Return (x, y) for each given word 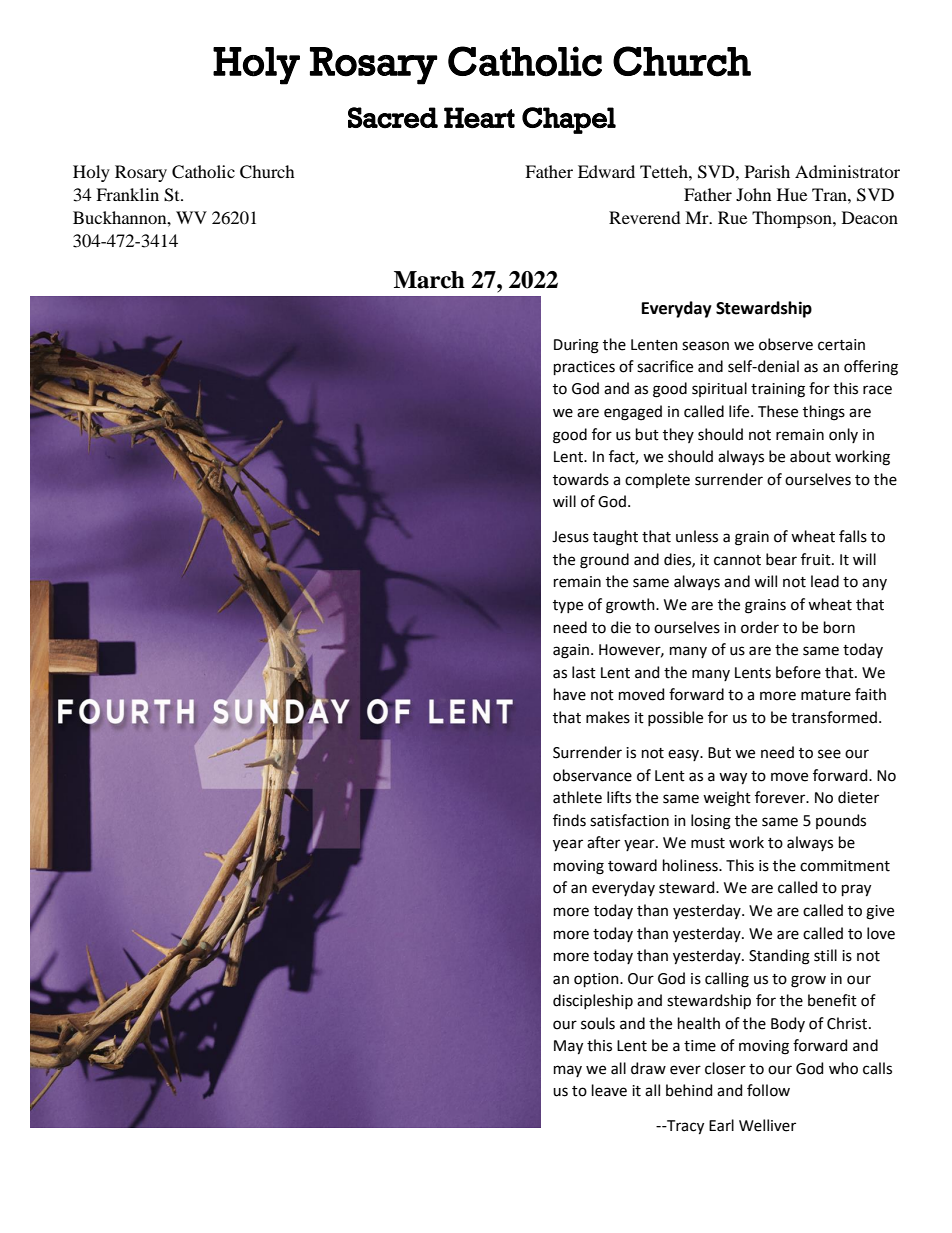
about (810, 456)
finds (569, 820)
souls (598, 1023)
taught (615, 538)
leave (609, 1090)
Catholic (203, 172)
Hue (792, 194)
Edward (606, 171)
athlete (577, 797)
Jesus (570, 537)
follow (768, 1090)
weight (727, 799)
